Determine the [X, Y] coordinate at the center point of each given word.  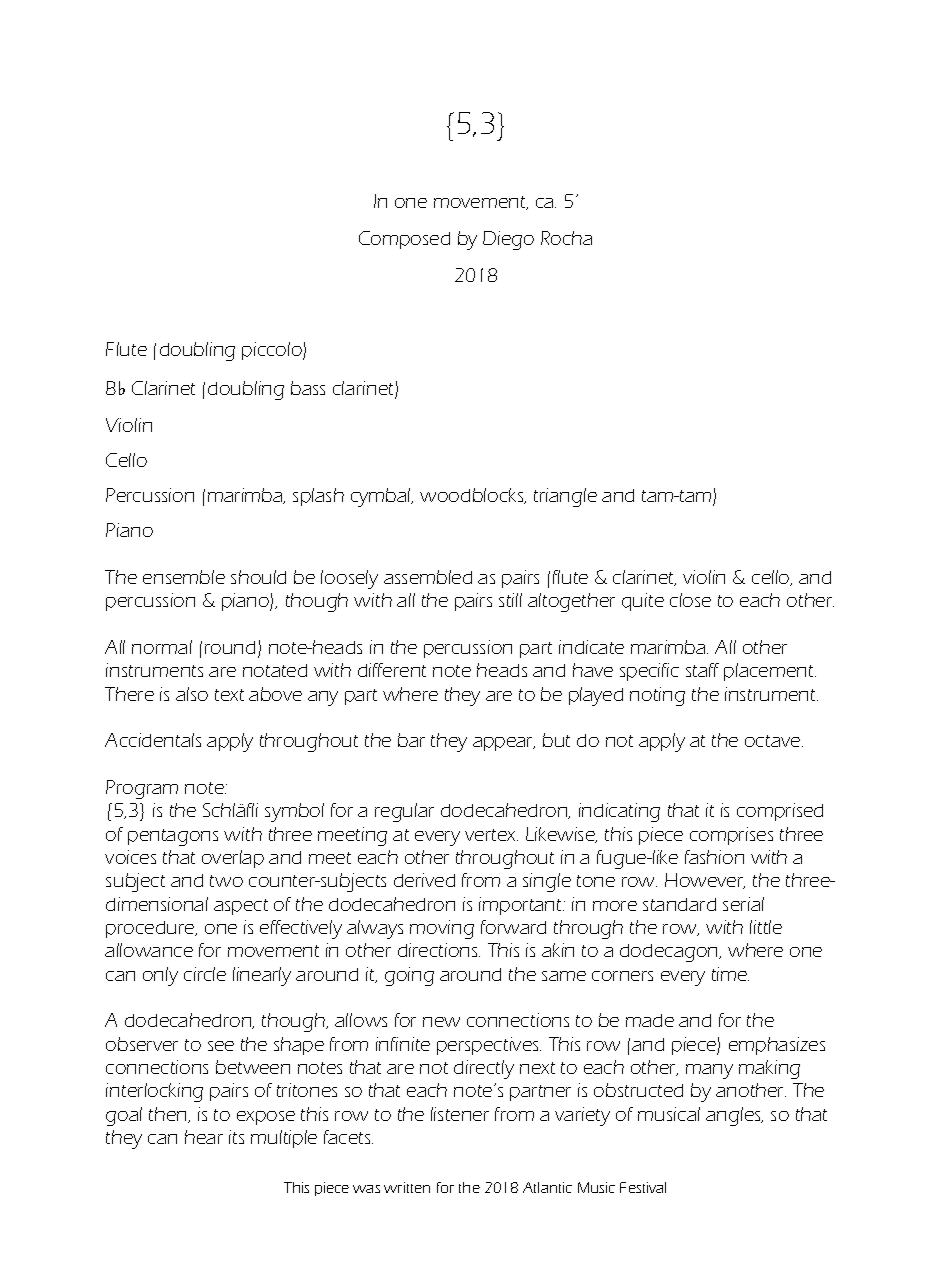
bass [308, 388]
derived [424, 880]
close [690, 600]
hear [204, 1137]
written [407, 1187]
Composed [404, 240]
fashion [714, 857]
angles [734, 1116]
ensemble [184, 577]
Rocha [566, 238]
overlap [233, 859]
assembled [428, 577]
